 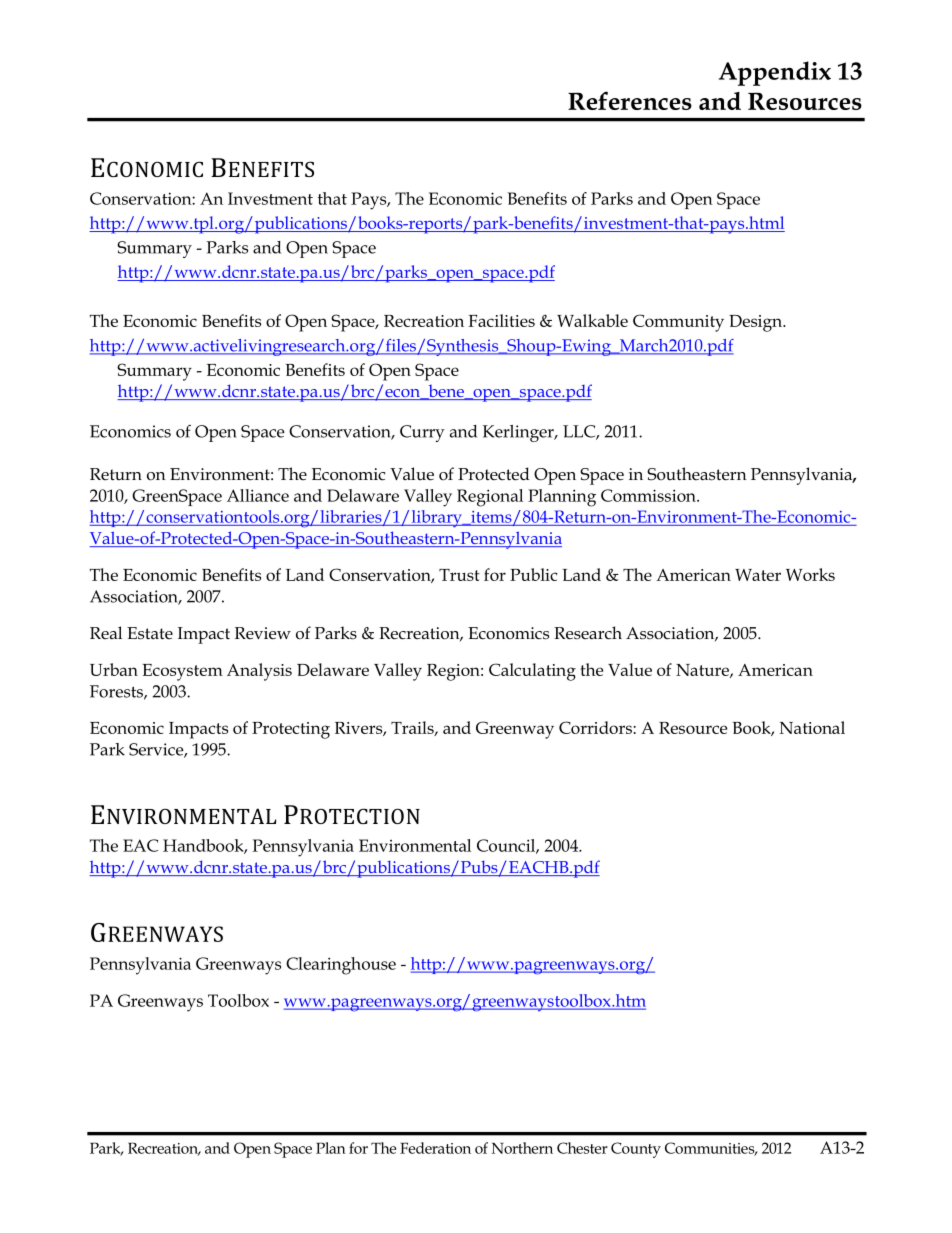 What do you see at coordinates (649, 495) in the screenshot?
I see `Commission` at bounding box center [649, 495].
